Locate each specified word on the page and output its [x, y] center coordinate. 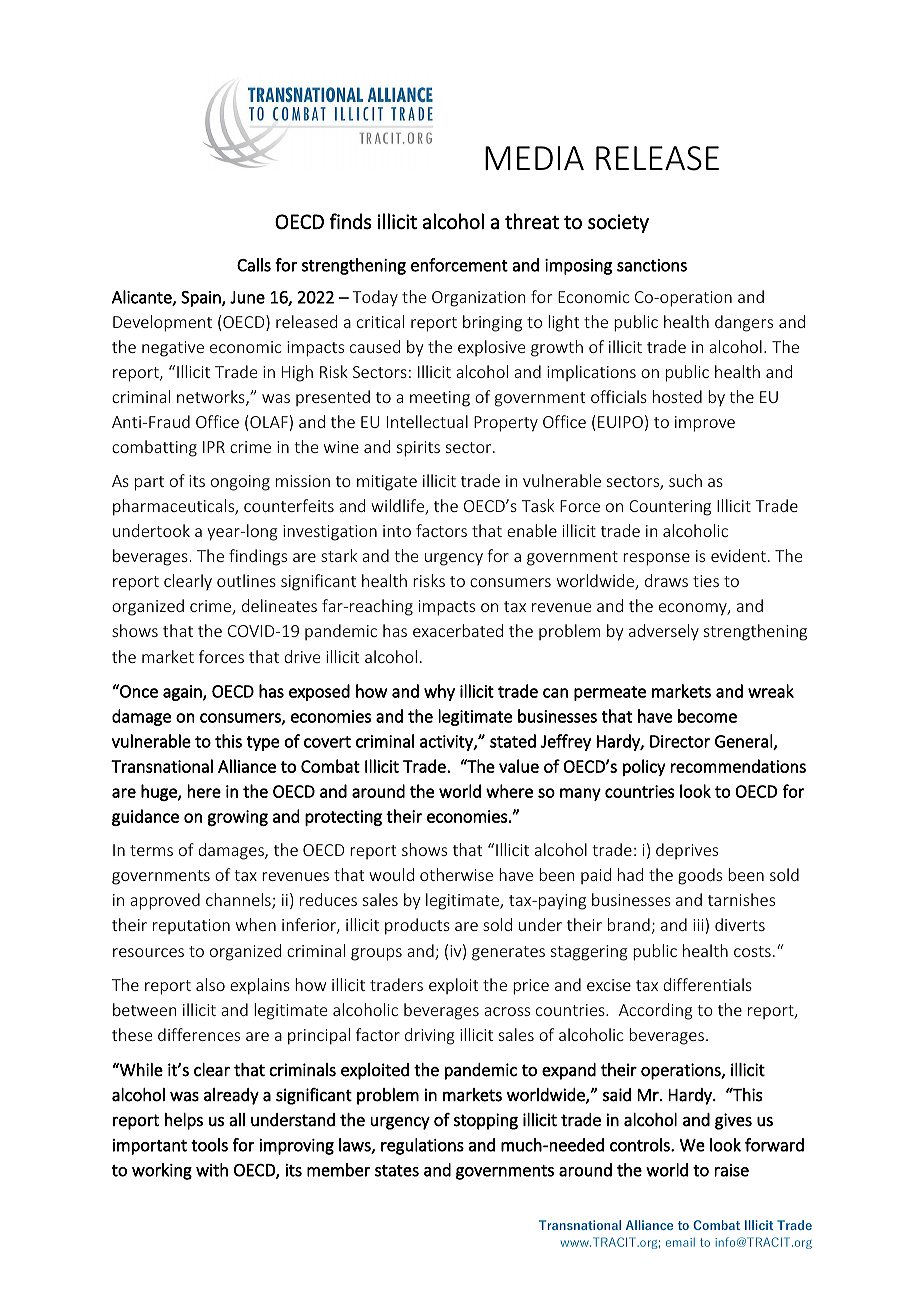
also [210, 984]
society [618, 223]
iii [698, 925]
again [183, 693]
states [397, 1171]
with [212, 1170]
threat [532, 221]
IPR [214, 447]
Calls [254, 265]
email [680, 1242]
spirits [418, 449]
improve [705, 424]
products [417, 926]
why [439, 692]
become [707, 716]
